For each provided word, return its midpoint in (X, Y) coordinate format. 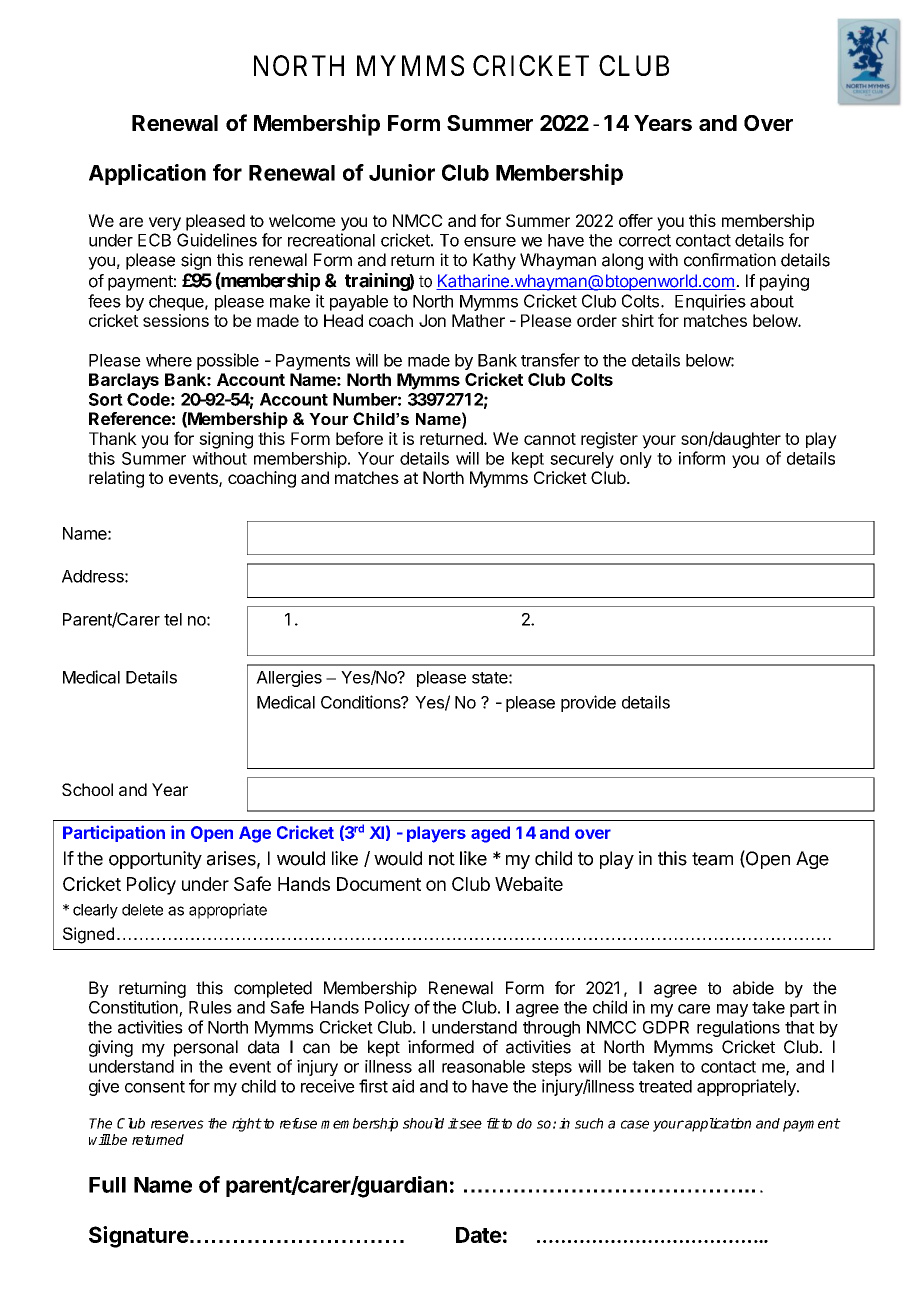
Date (479, 1235)
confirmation (730, 260)
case (635, 1124)
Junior (402, 172)
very (165, 224)
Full (107, 1185)
